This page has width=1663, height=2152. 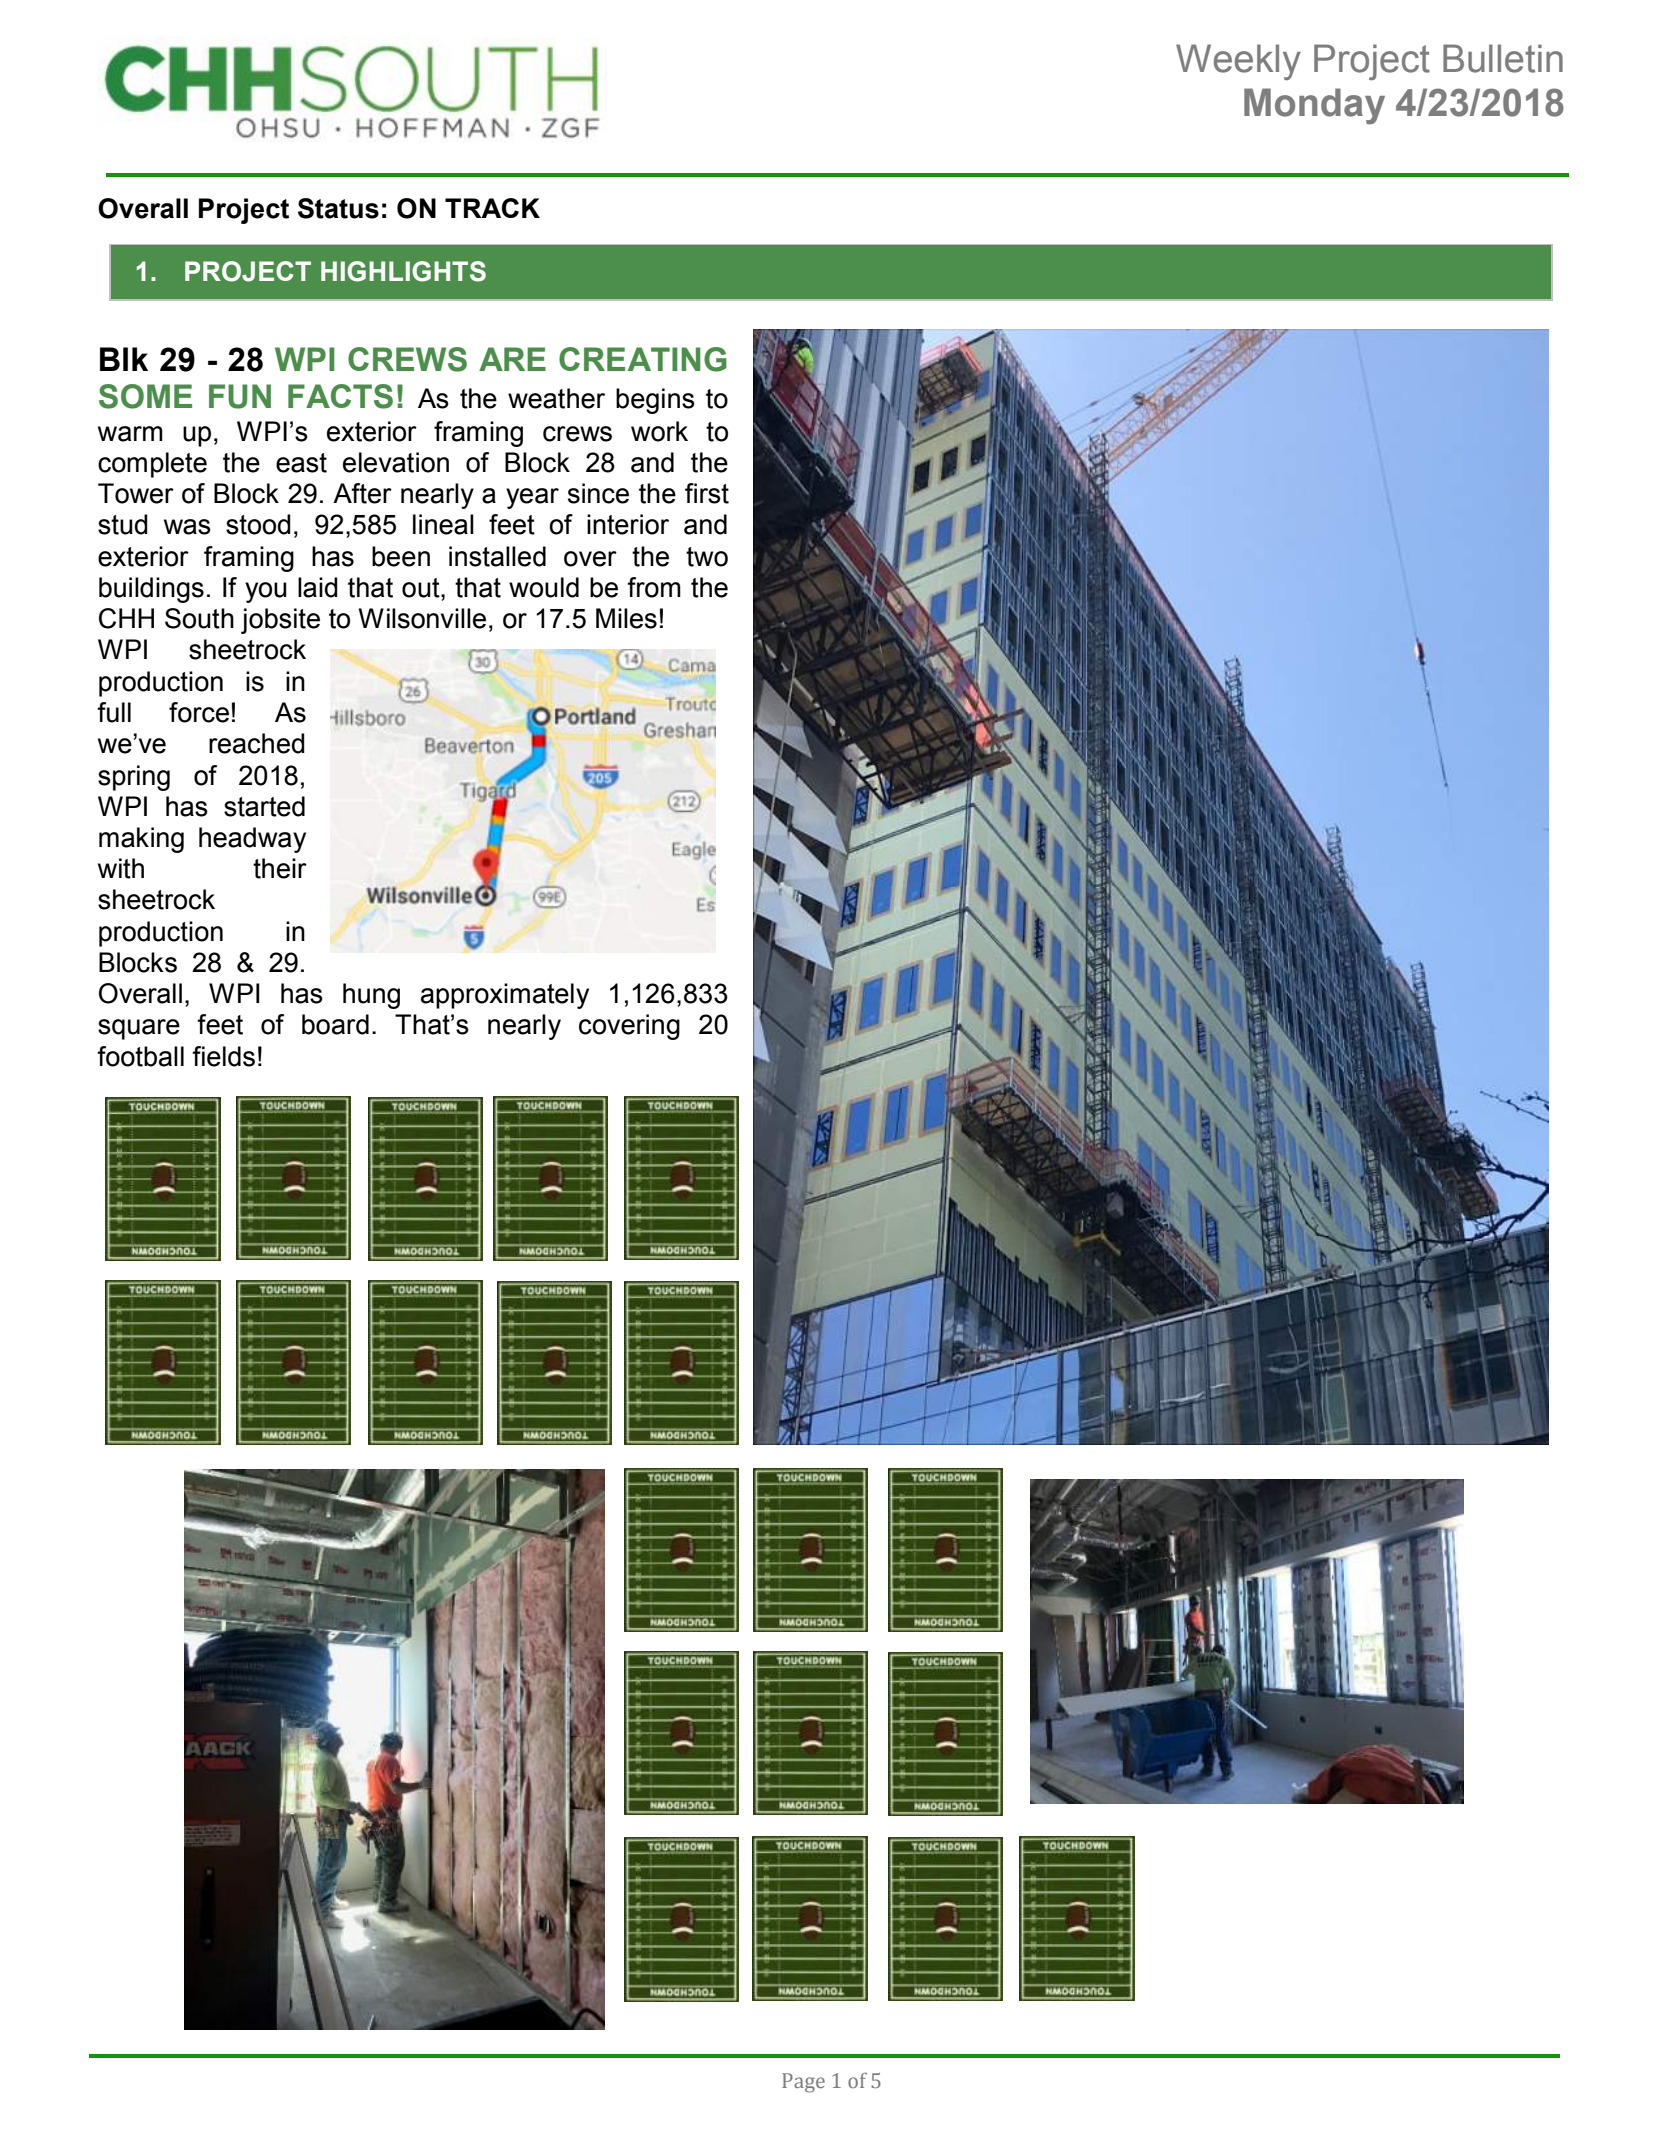 What do you see at coordinates (140, 1056) in the page?
I see `football` at bounding box center [140, 1056].
